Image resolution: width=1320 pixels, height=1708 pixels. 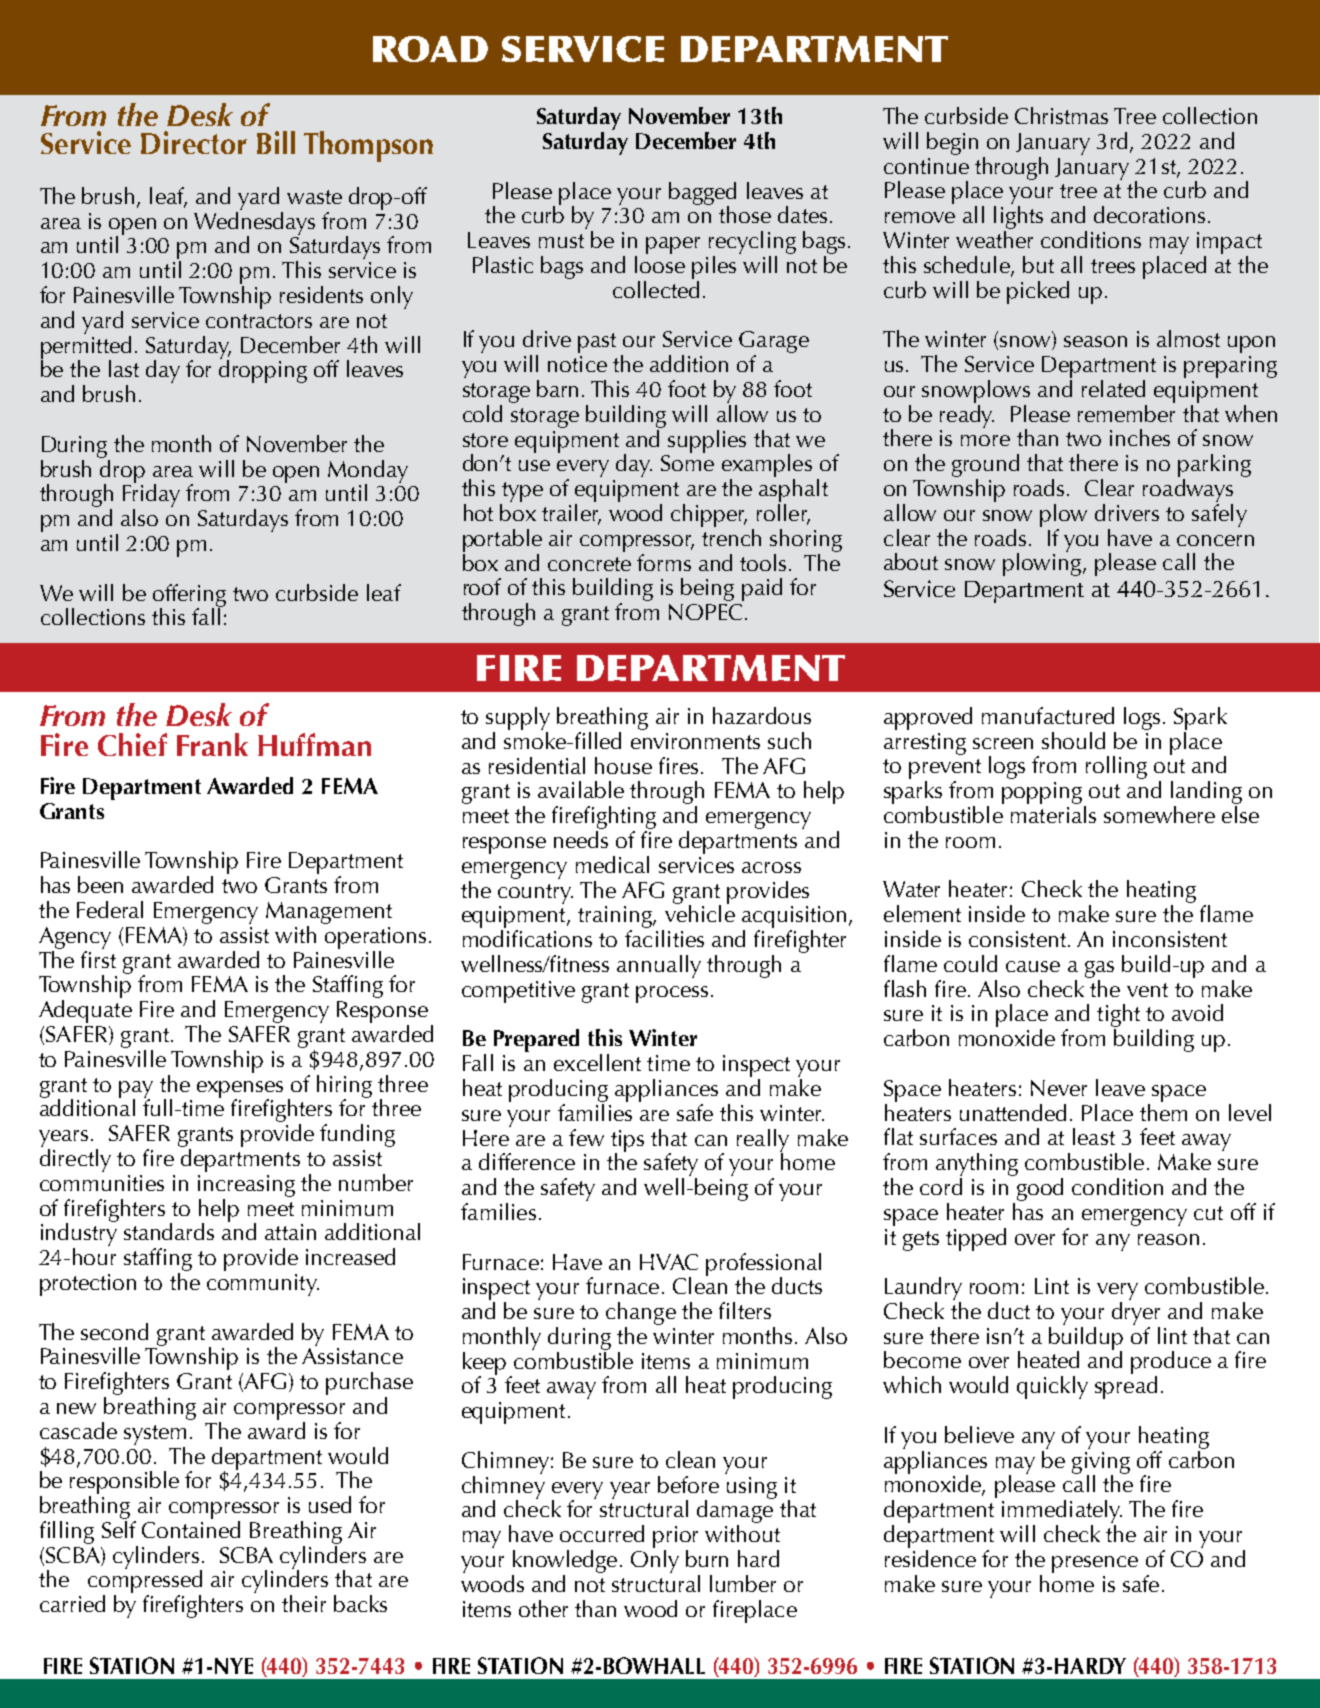 I want to click on Contained, so click(x=191, y=1528).
